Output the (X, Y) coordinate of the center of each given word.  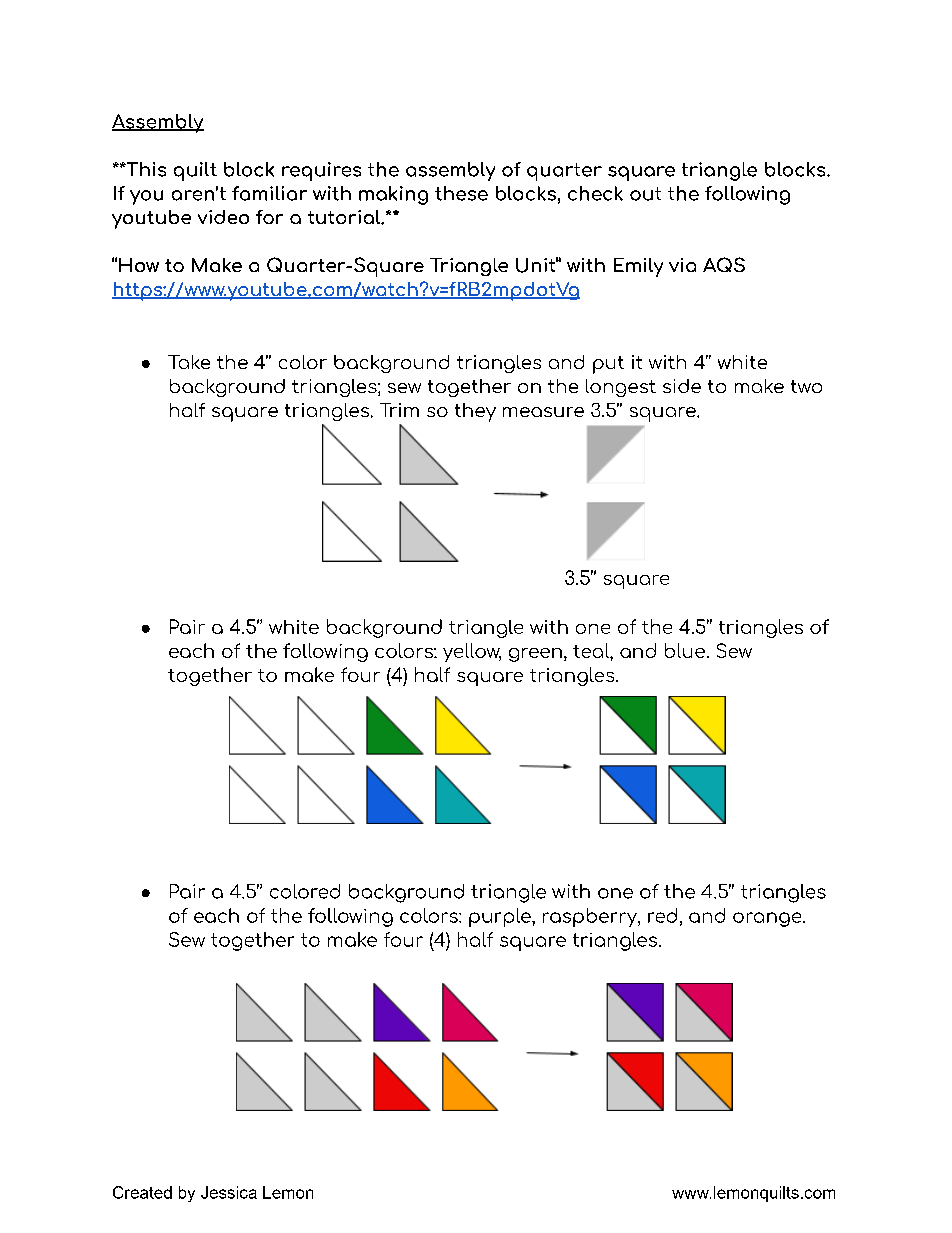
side (682, 386)
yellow (472, 652)
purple (501, 917)
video (223, 217)
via (682, 265)
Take (189, 362)
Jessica (229, 1192)
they (475, 412)
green (535, 655)
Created (142, 1192)
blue (685, 650)
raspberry (591, 917)
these (461, 193)
